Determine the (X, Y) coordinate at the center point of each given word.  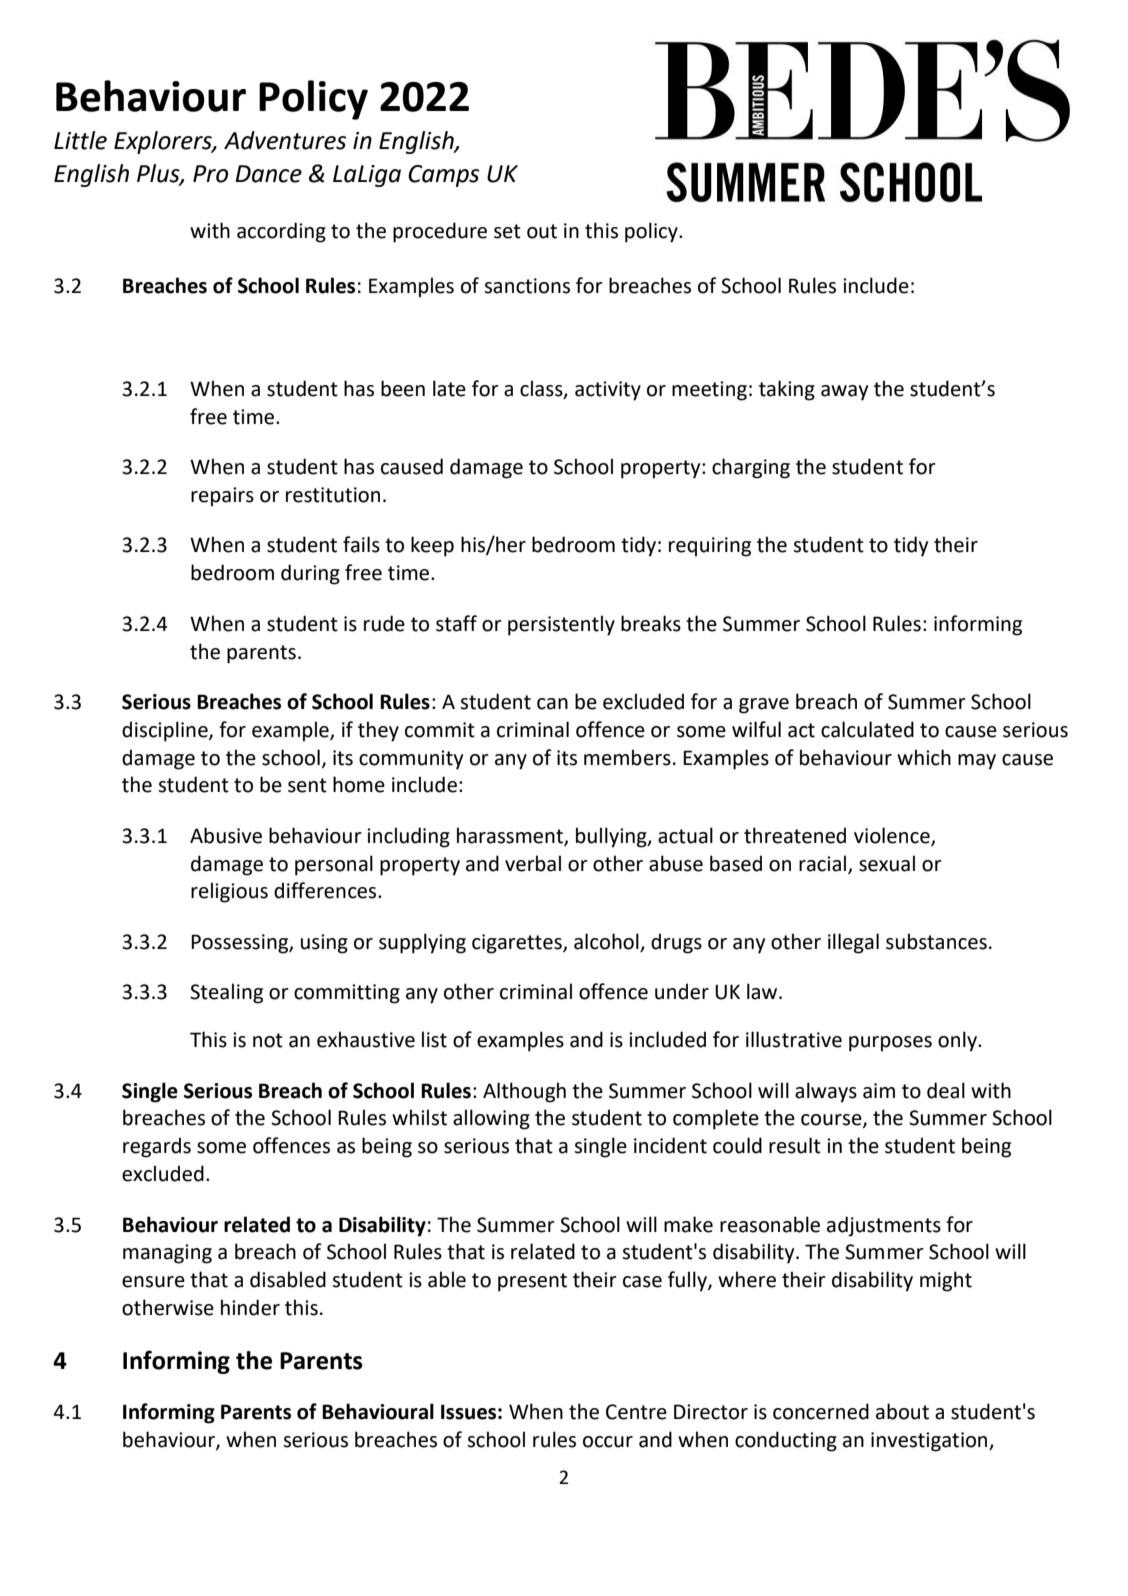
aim (879, 1091)
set (507, 231)
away (844, 393)
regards (157, 1147)
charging (751, 468)
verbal (533, 863)
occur (608, 1442)
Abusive (226, 835)
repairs (222, 497)
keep (432, 546)
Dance (268, 174)
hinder (250, 1307)
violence (893, 836)
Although (524, 1092)
